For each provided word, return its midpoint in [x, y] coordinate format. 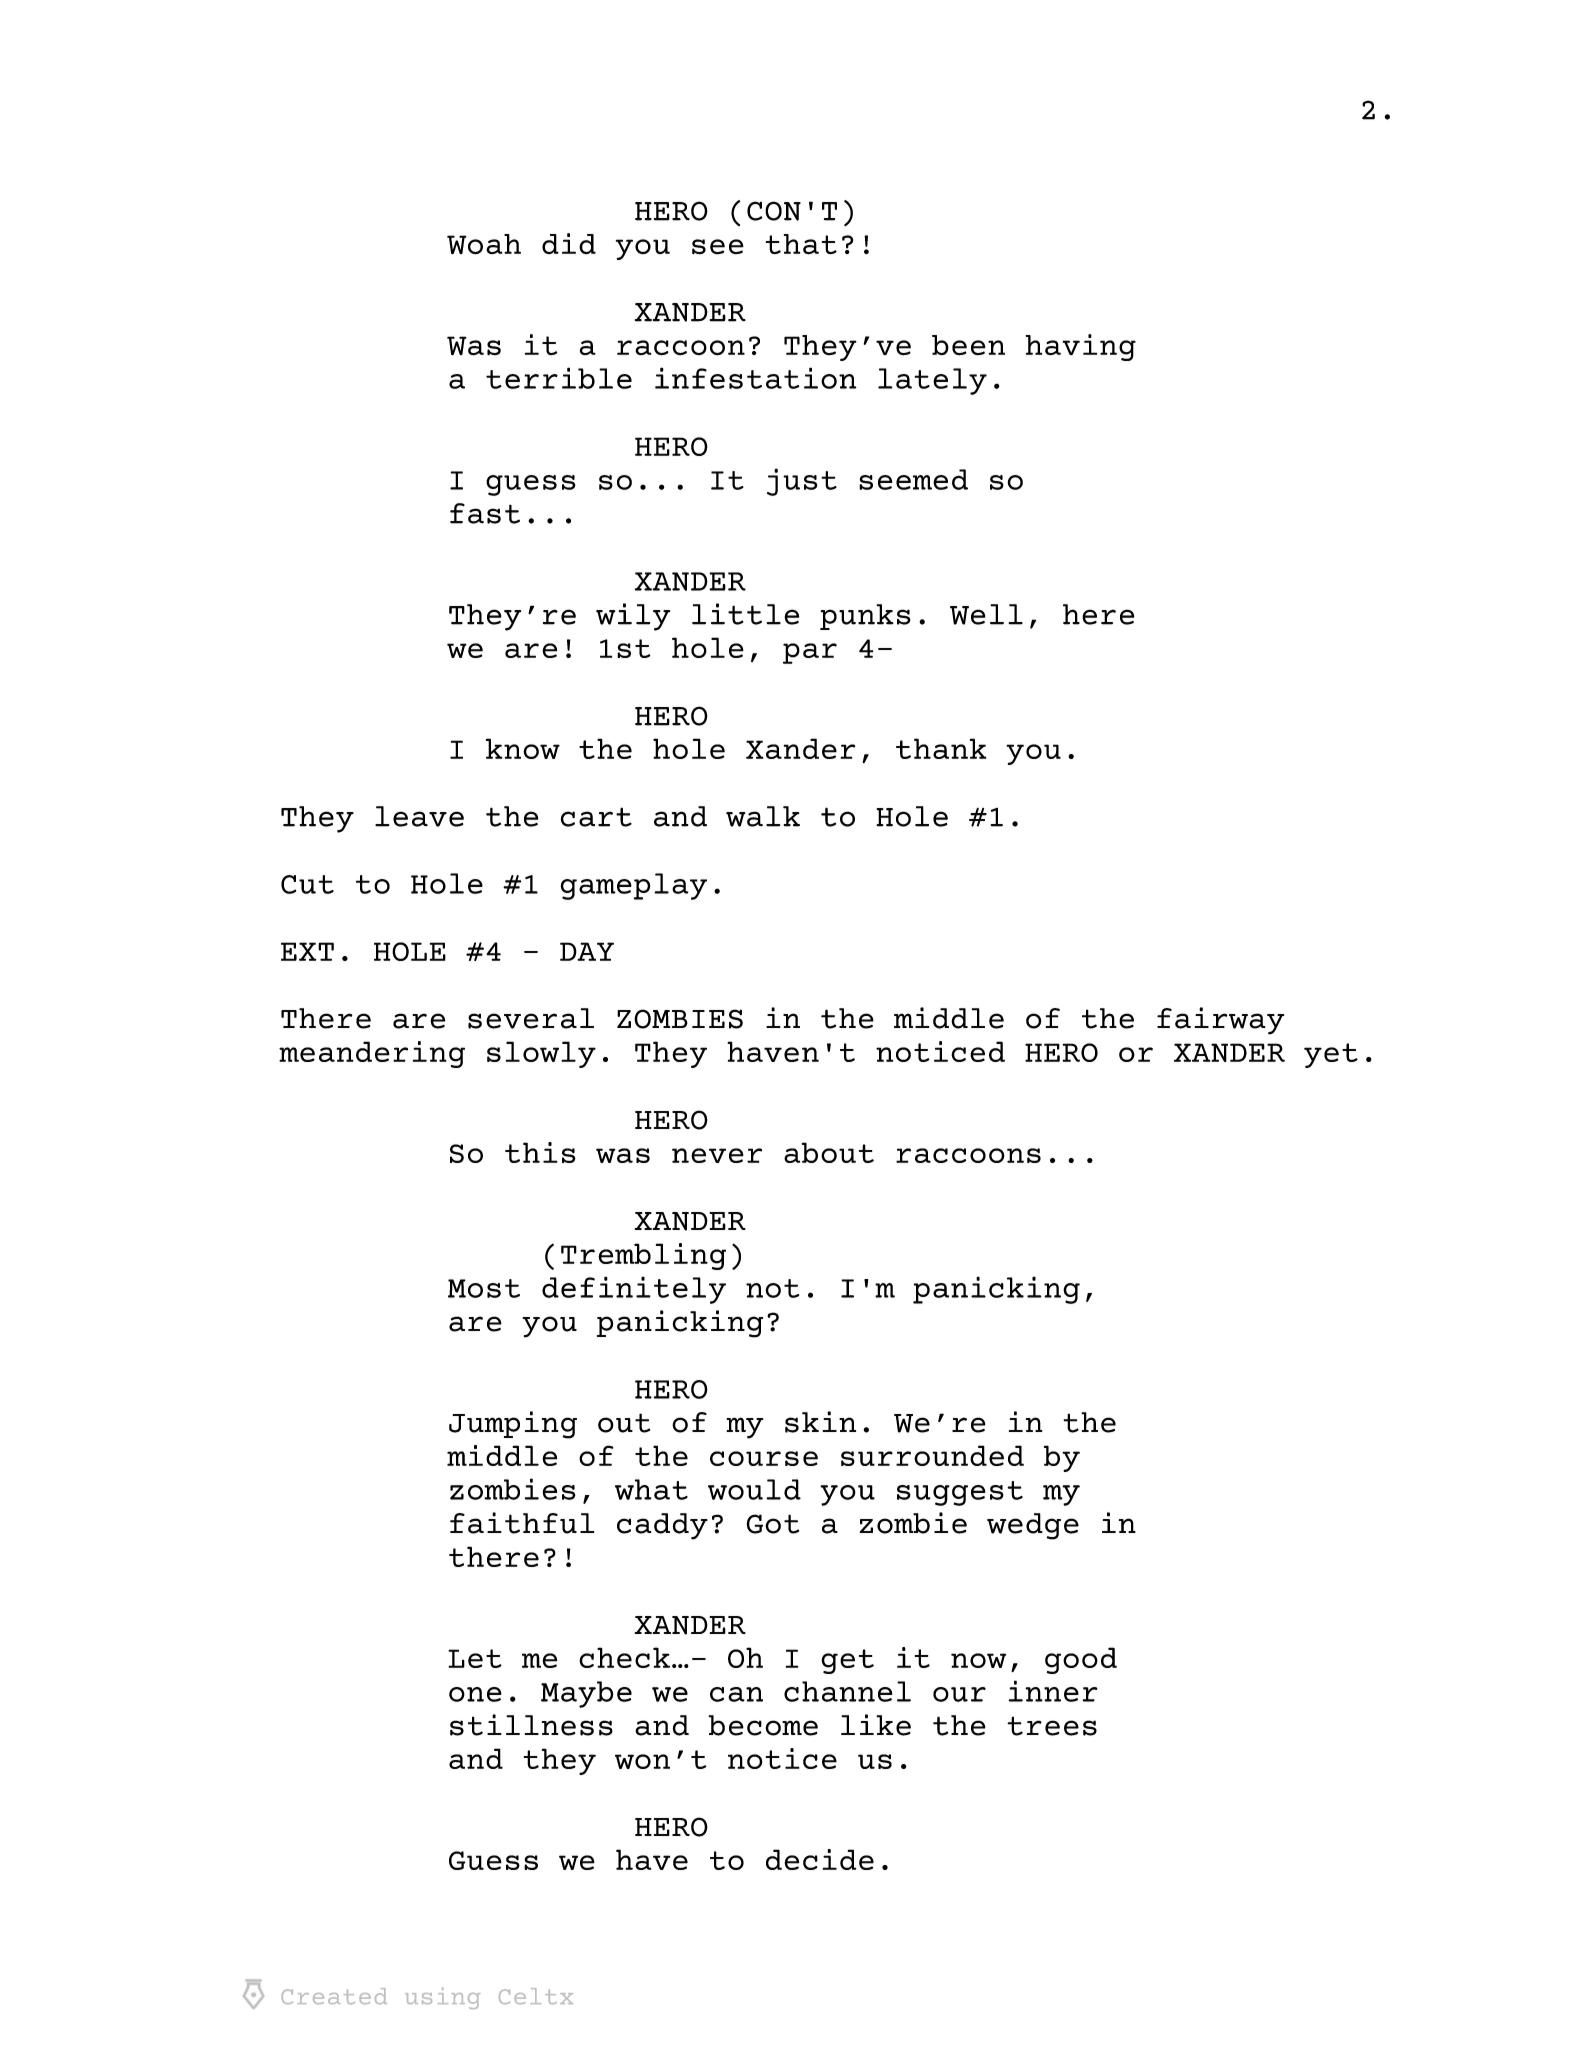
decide [820, 1859]
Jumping [513, 1425]
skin [820, 1422]
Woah [484, 244]
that [801, 244]
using [442, 1998]
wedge [1033, 1526]
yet [1331, 1055]
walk [763, 816]
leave [419, 816]
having [1081, 347]
